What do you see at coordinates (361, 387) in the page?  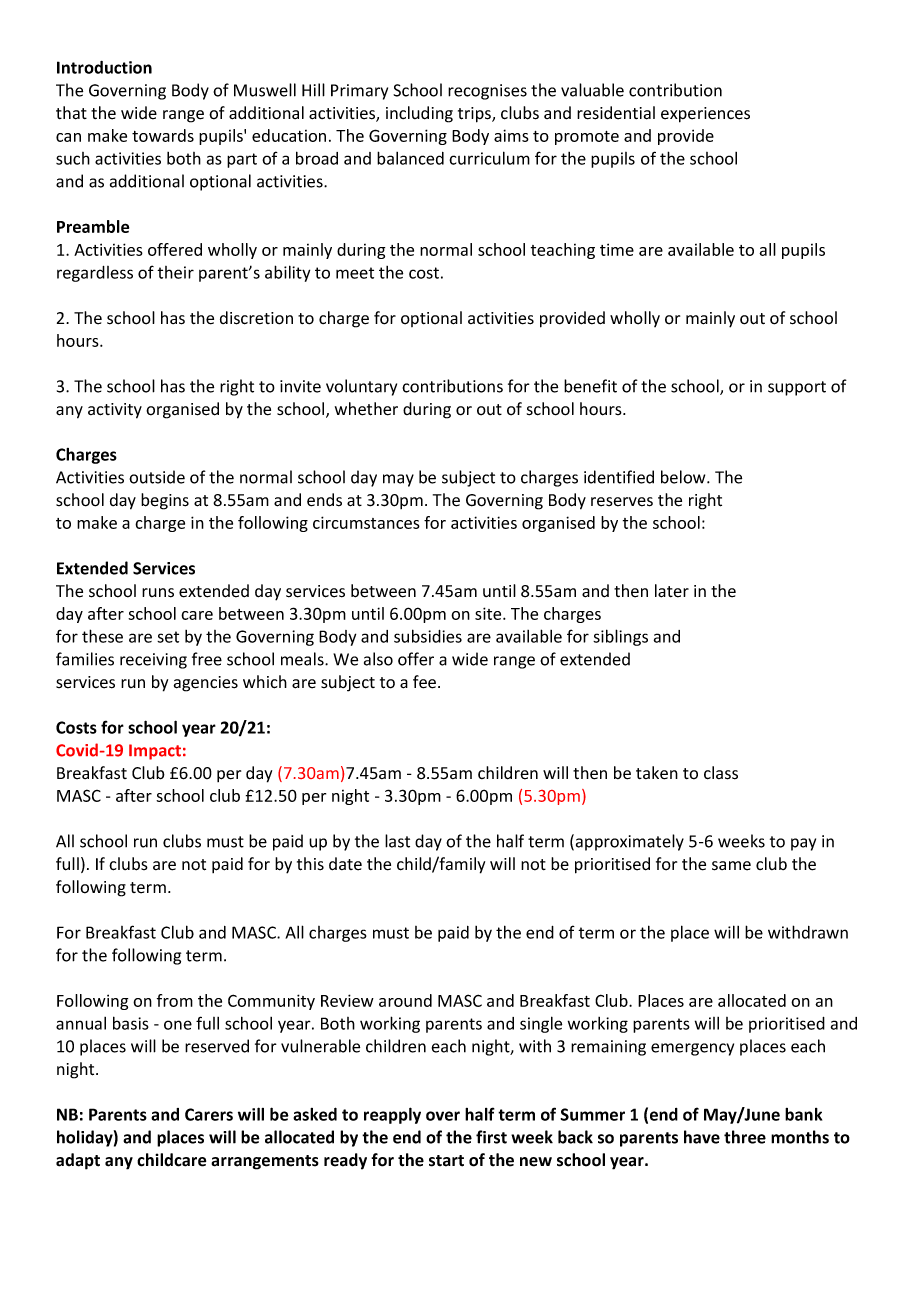 I see `voluntary` at bounding box center [361, 387].
